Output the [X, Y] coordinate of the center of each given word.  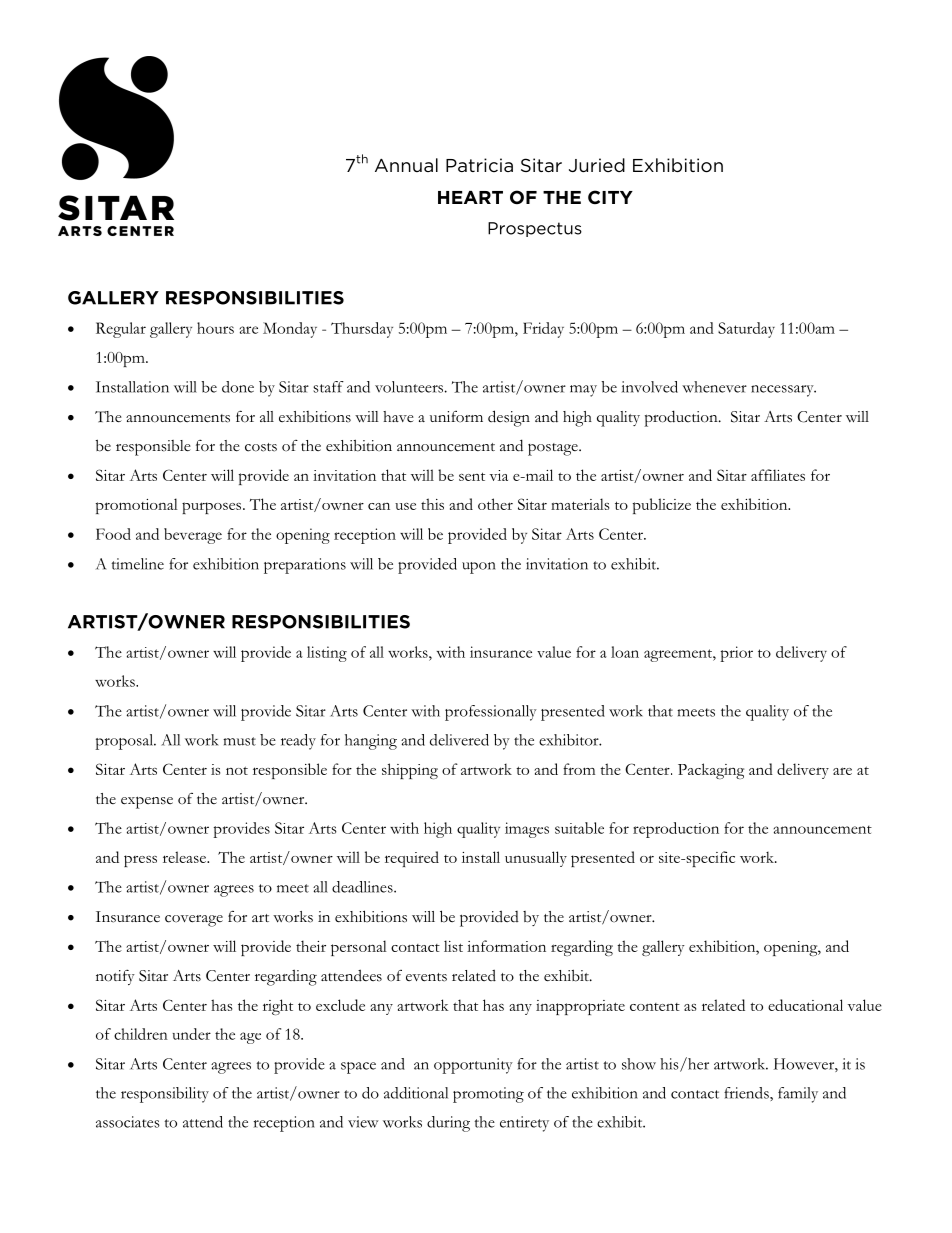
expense [147, 802]
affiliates [778, 475]
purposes [213, 508]
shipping [410, 771]
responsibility [165, 1095]
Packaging [711, 771]
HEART [470, 197]
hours [215, 328]
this [432, 504]
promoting [488, 1095]
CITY [610, 197]
